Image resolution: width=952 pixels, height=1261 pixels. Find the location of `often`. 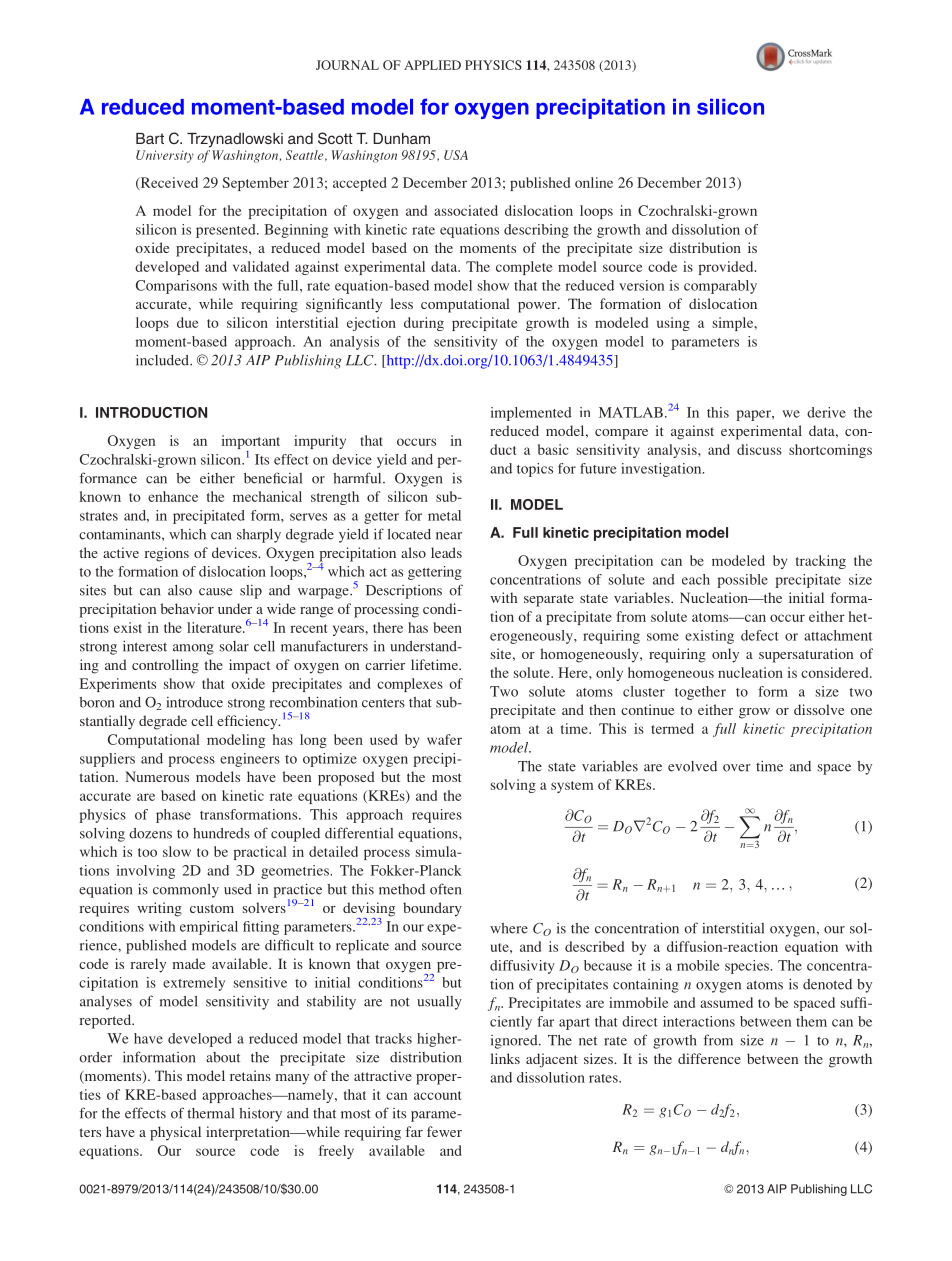

often is located at coordinates (445, 889).
